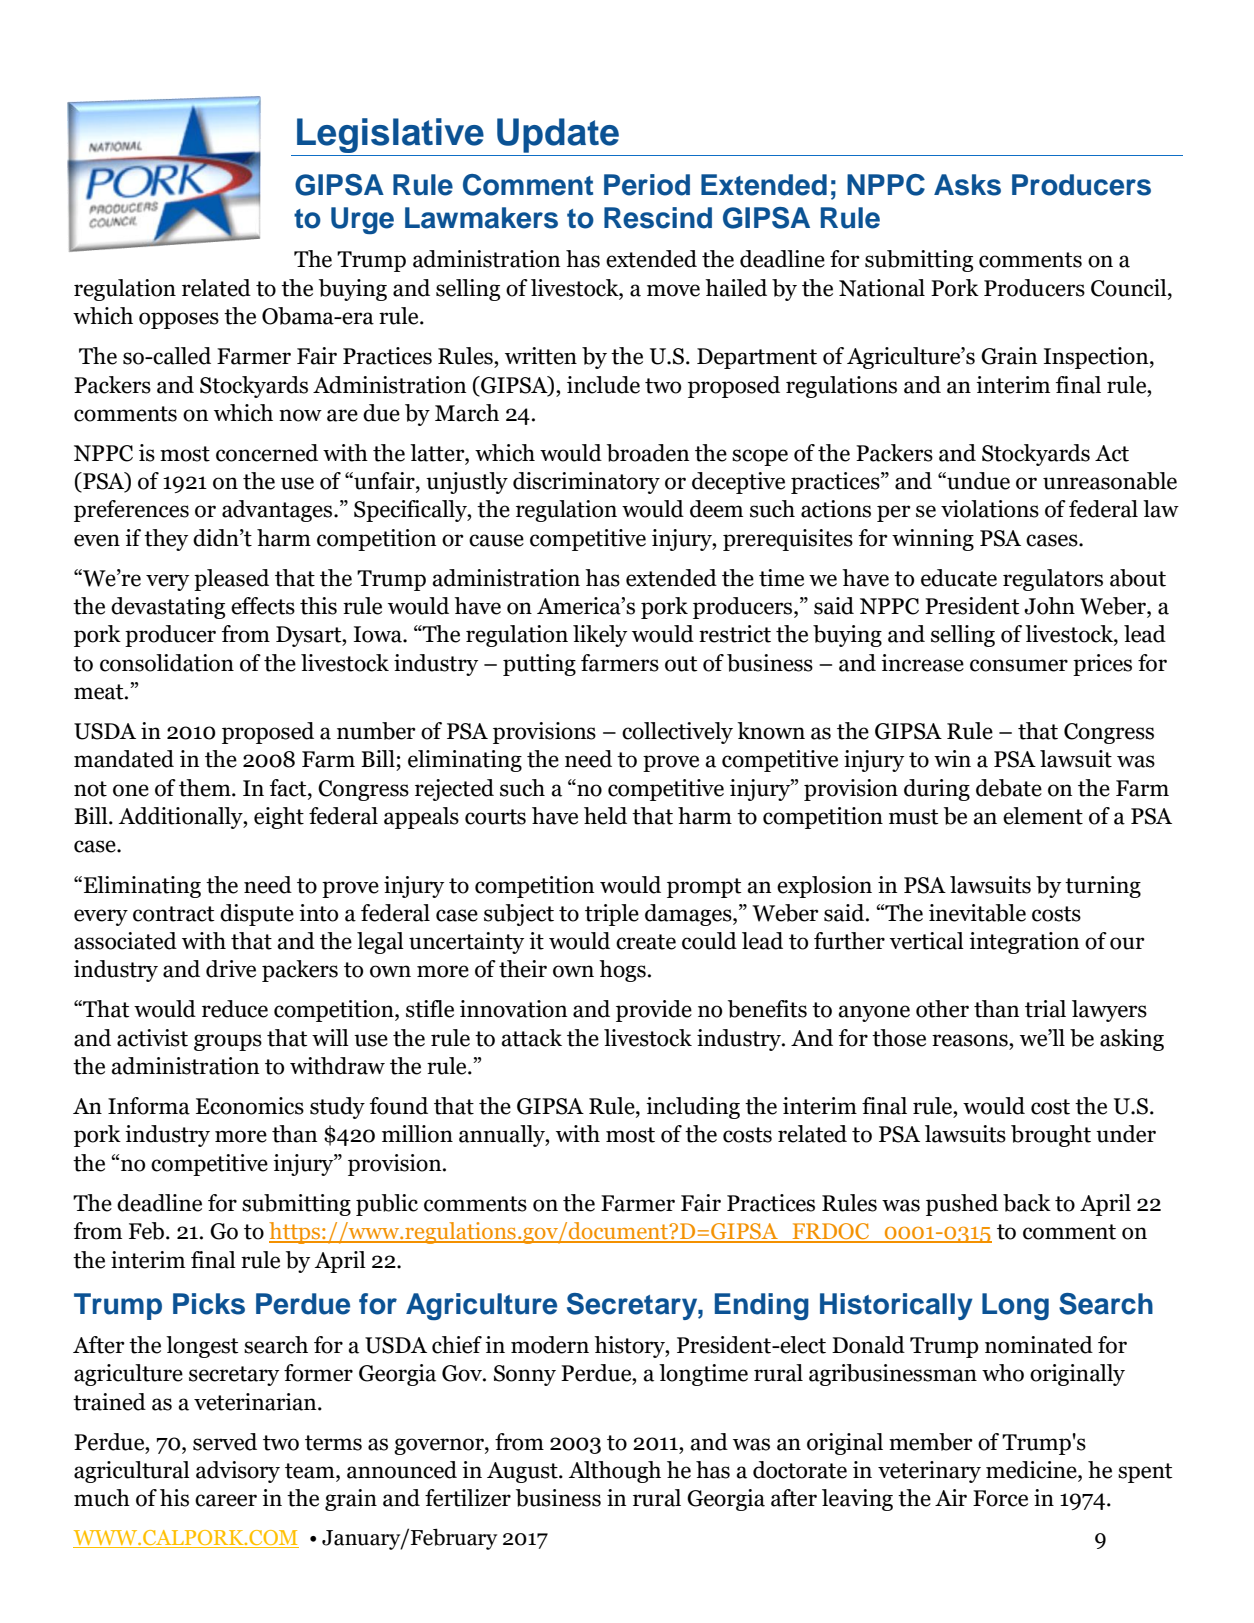 The image size is (1254, 1623). Describe the element at coordinates (967, 185) in the screenshot. I see `Asks` at that location.
